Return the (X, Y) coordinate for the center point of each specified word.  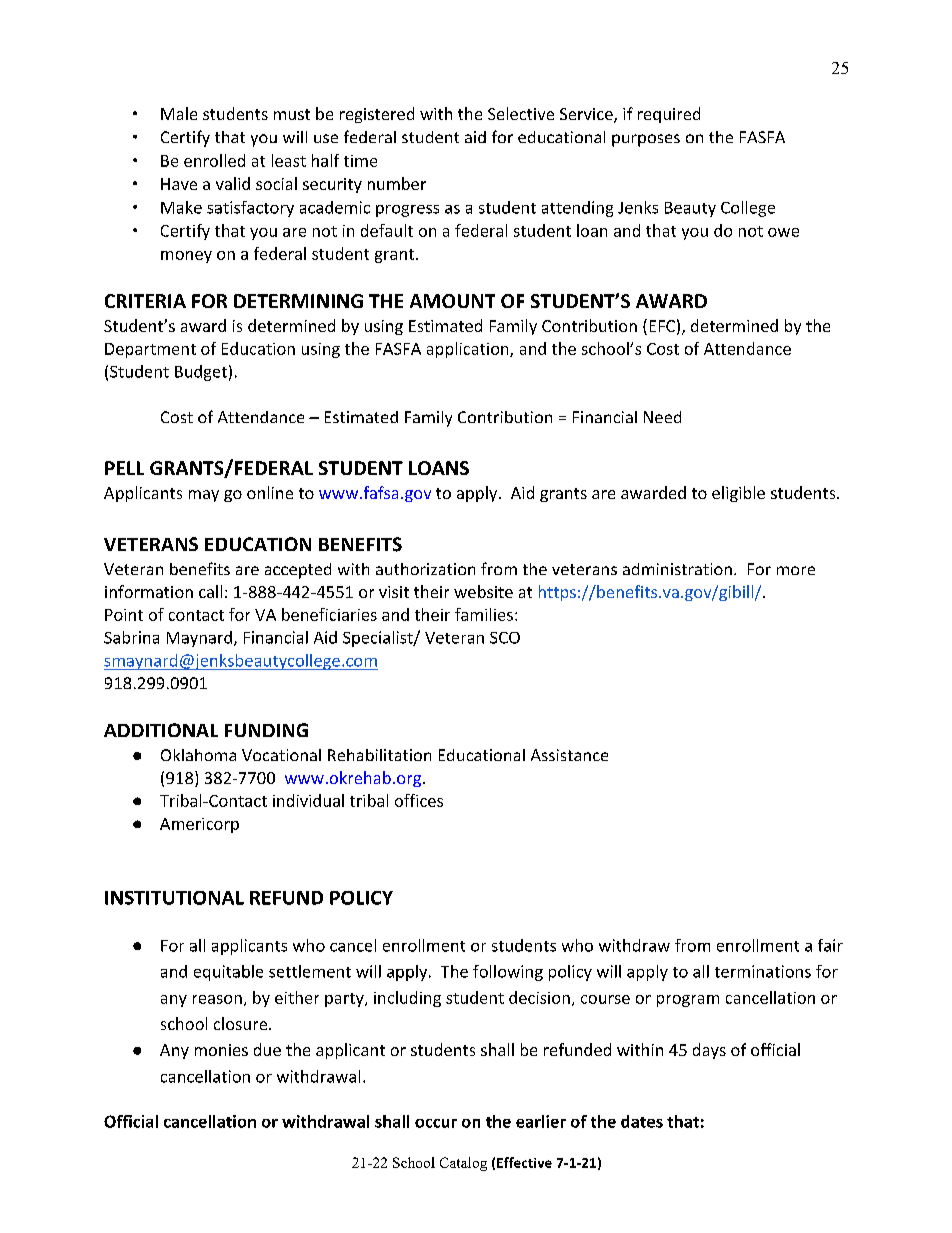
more (796, 570)
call (210, 591)
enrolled (214, 160)
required (669, 115)
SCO (505, 638)
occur (436, 1123)
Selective (521, 113)
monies (221, 1050)
